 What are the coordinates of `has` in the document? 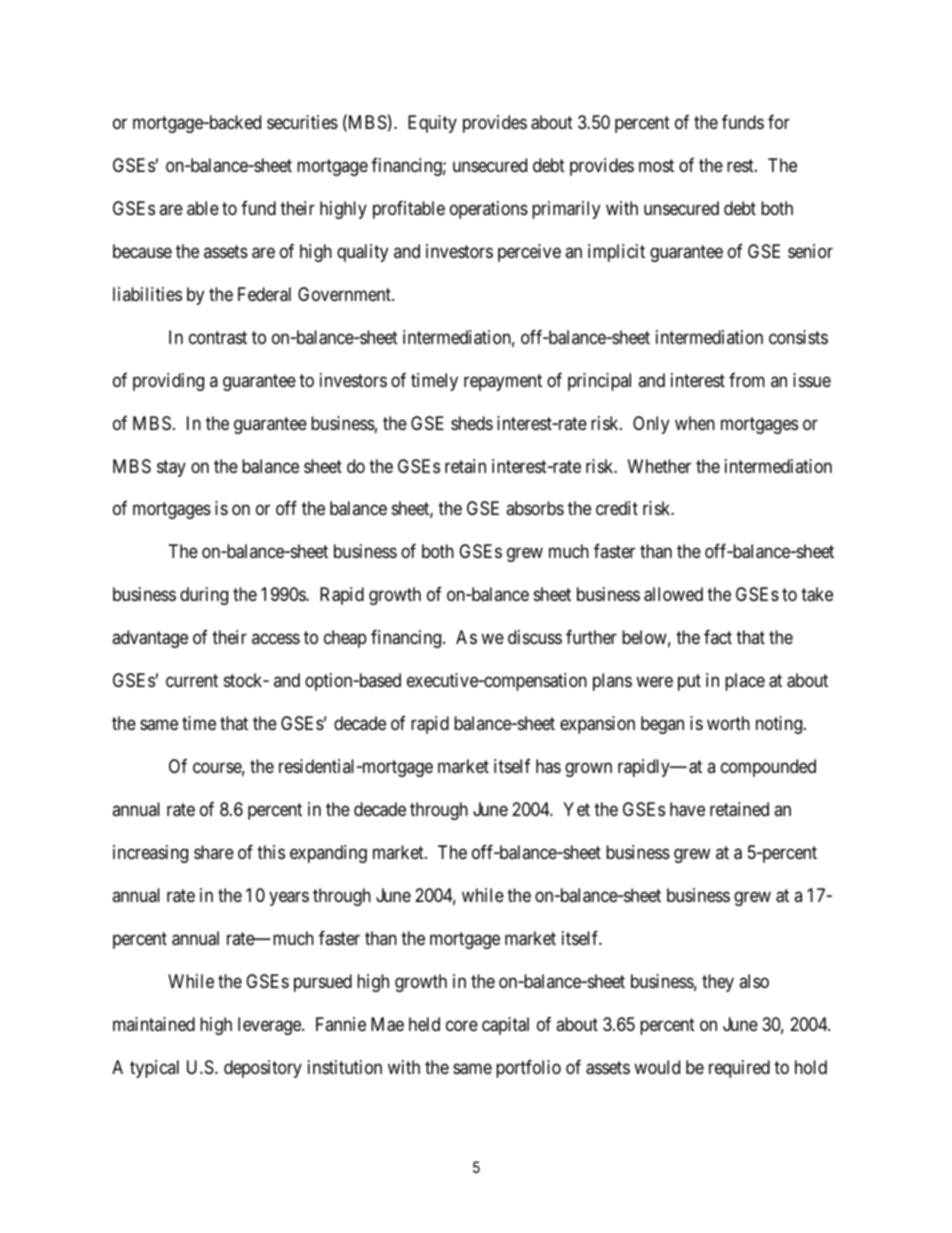 It's located at (548, 766).
